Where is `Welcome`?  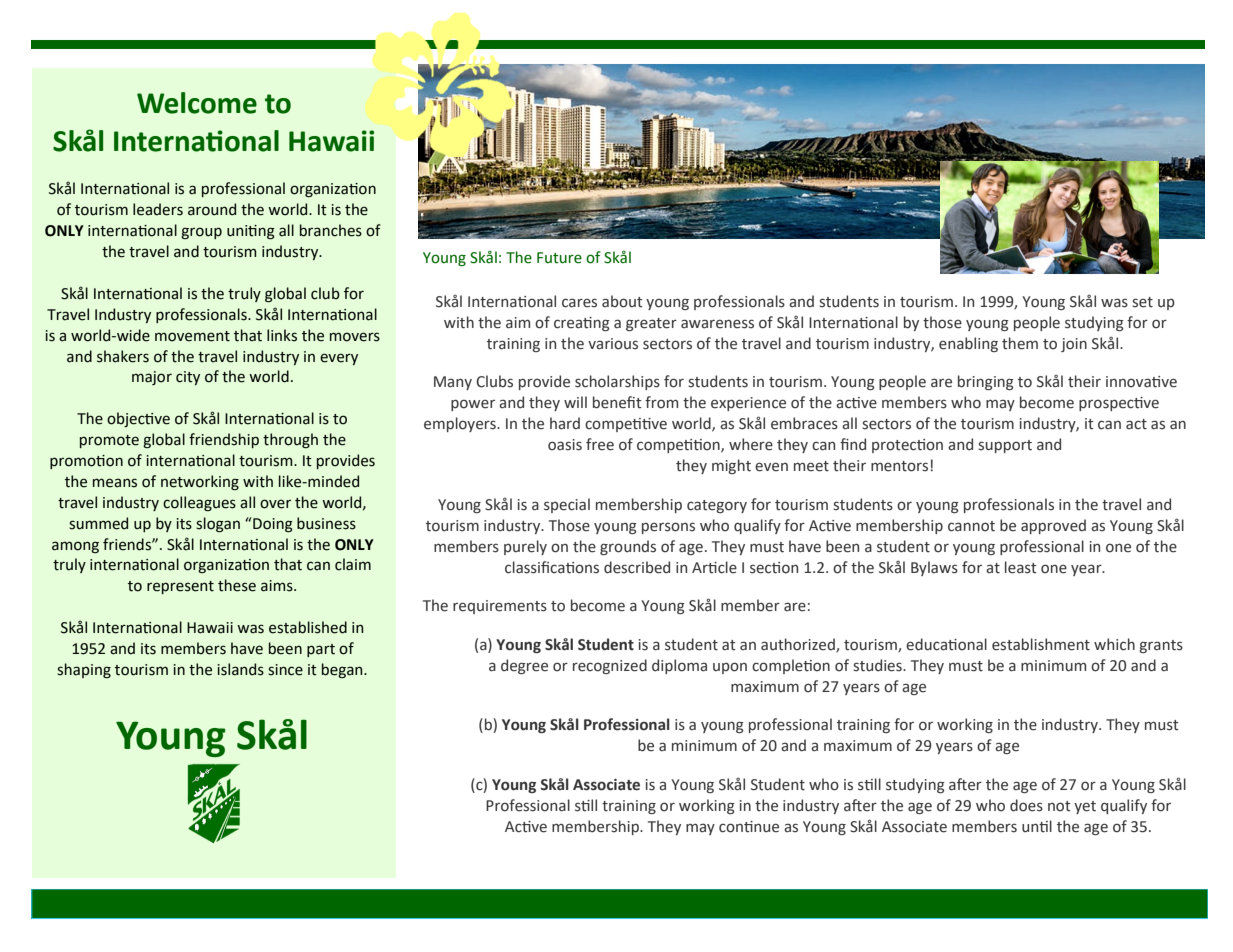
Welcome is located at coordinates (197, 103).
